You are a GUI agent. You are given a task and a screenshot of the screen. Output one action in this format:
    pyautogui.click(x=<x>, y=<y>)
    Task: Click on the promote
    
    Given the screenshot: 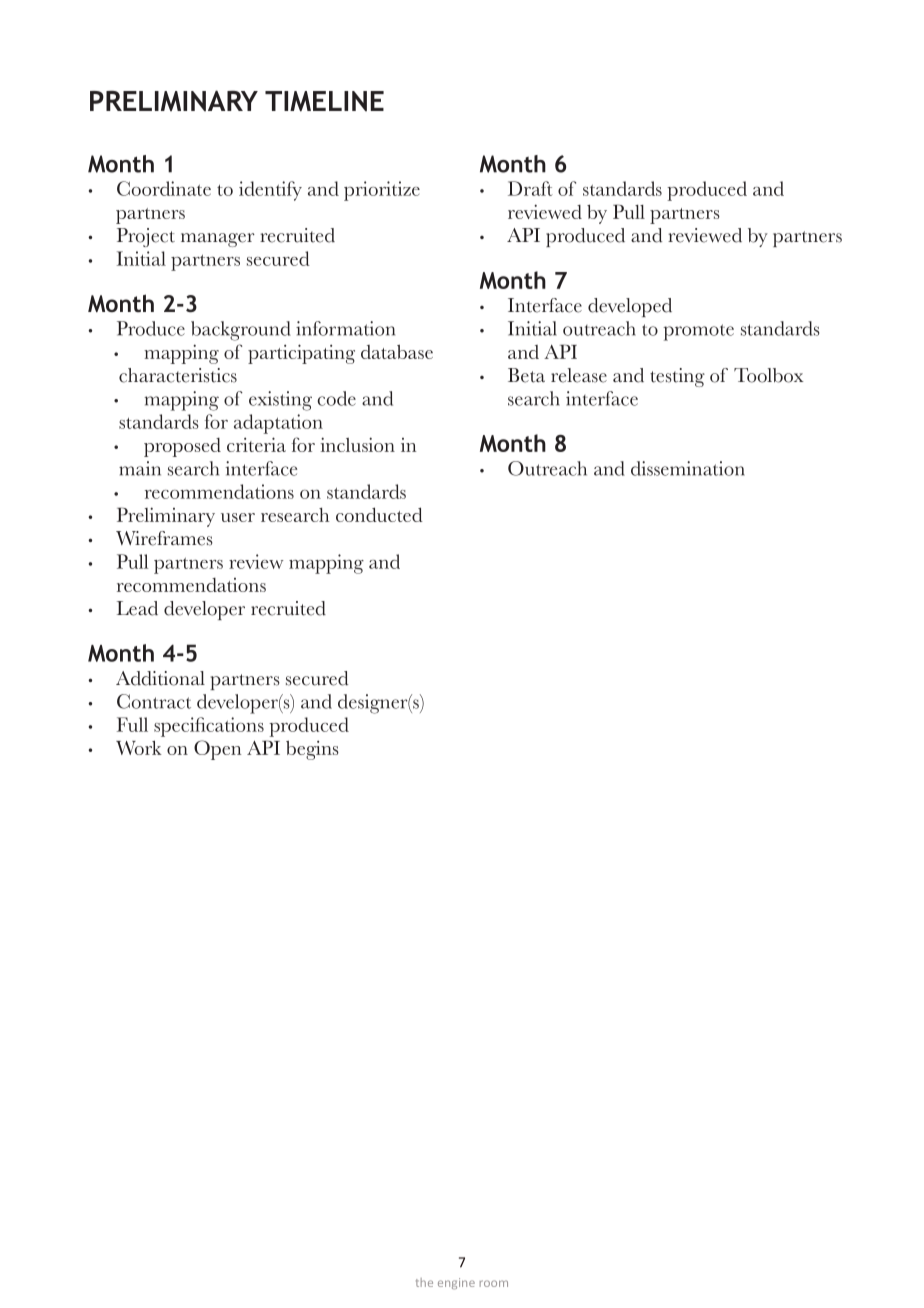 What is the action you would take?
    pyautogui.click(x=698, y=332)
